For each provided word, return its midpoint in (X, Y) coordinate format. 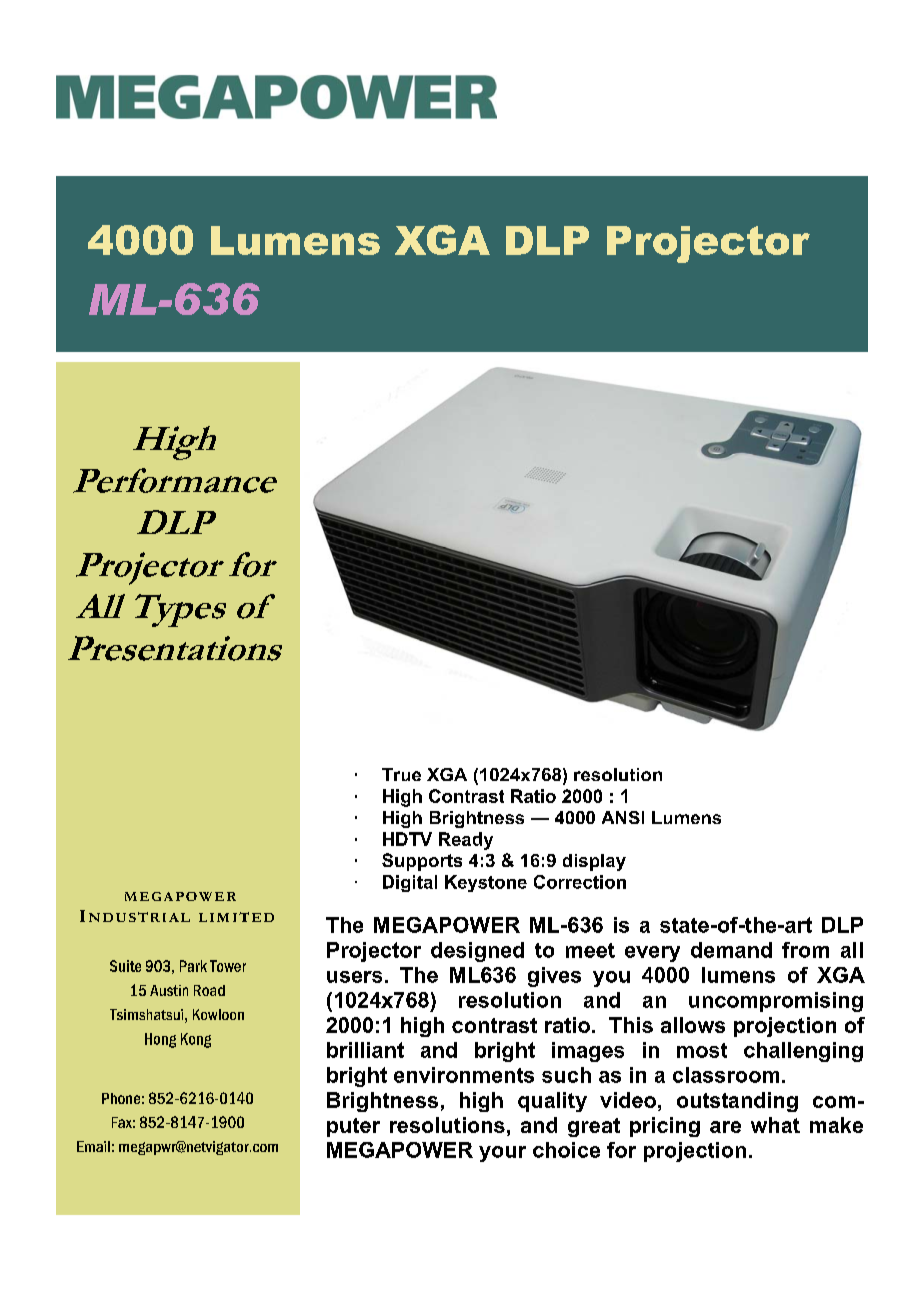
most (702, 1050)
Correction (580, 882)
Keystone (486, 883)
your (502, 1154)
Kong (196, 1040)
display (594, 862)
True (401, 774)
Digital (410, 883)
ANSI (623, 817)
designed (477, 952)
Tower (228, 966)
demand (731, 950)
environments (464, 1075)
